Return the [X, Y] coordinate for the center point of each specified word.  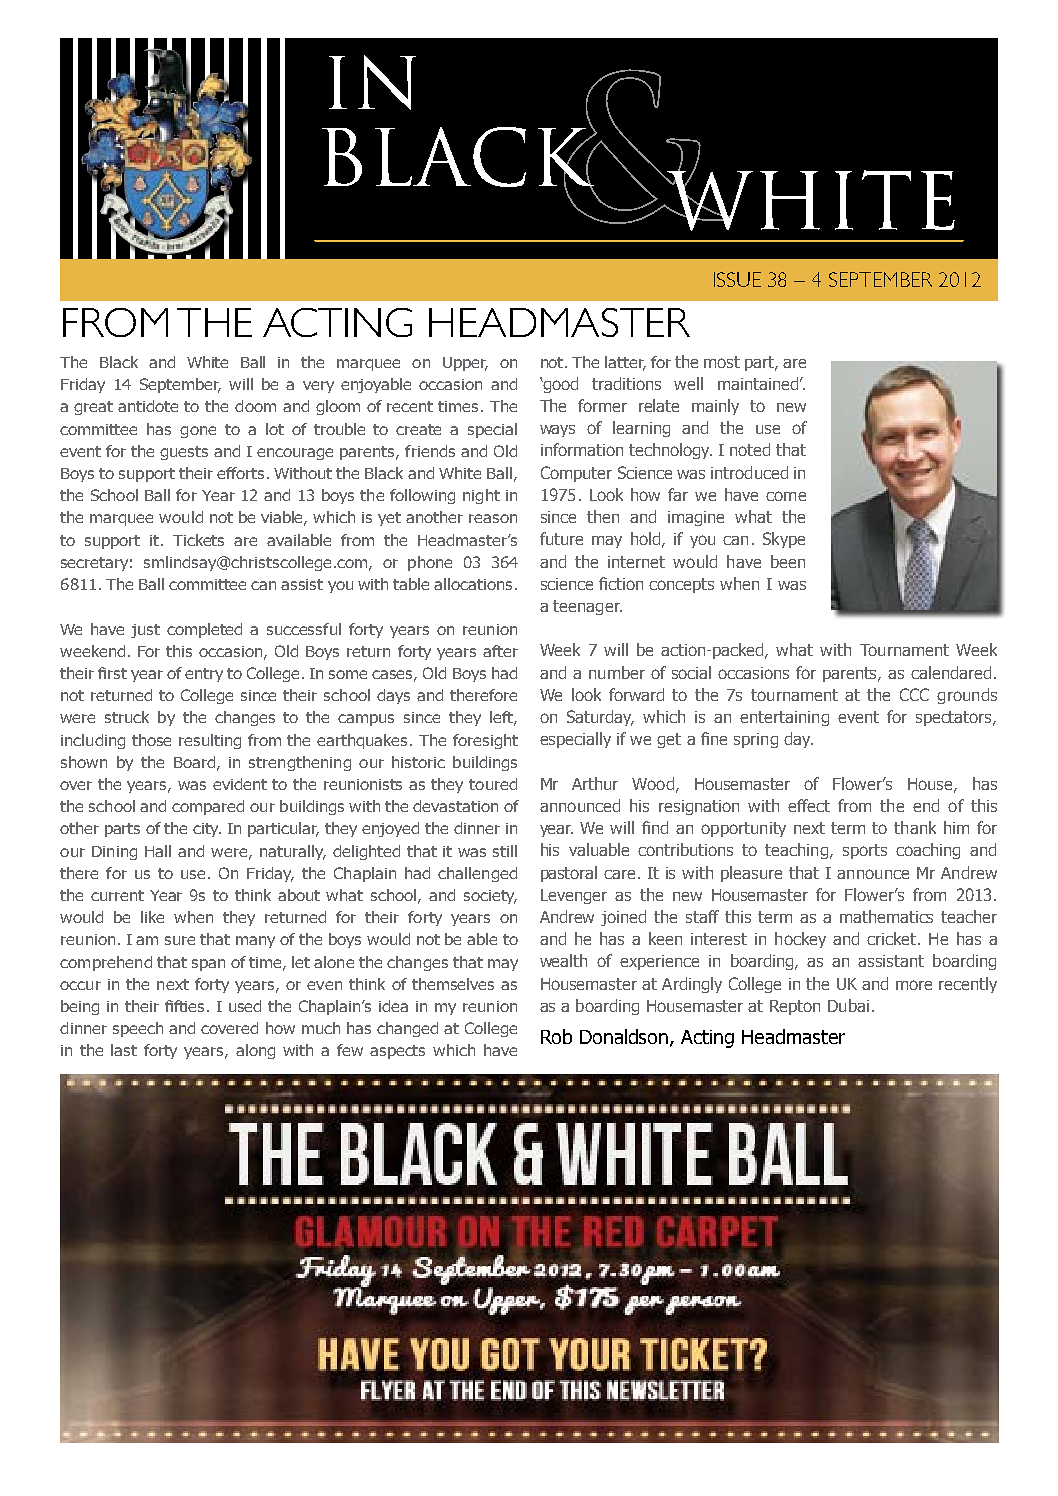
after [500, 651]
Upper [465, 364]
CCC [914, 694]
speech [138, 1029]
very [318, 387]
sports [865, 851]
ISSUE [737, 279]
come [786, 496]
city [207, 830]
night [481, 496]
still [505, 851]
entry [204, 675]
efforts [240, 473]
